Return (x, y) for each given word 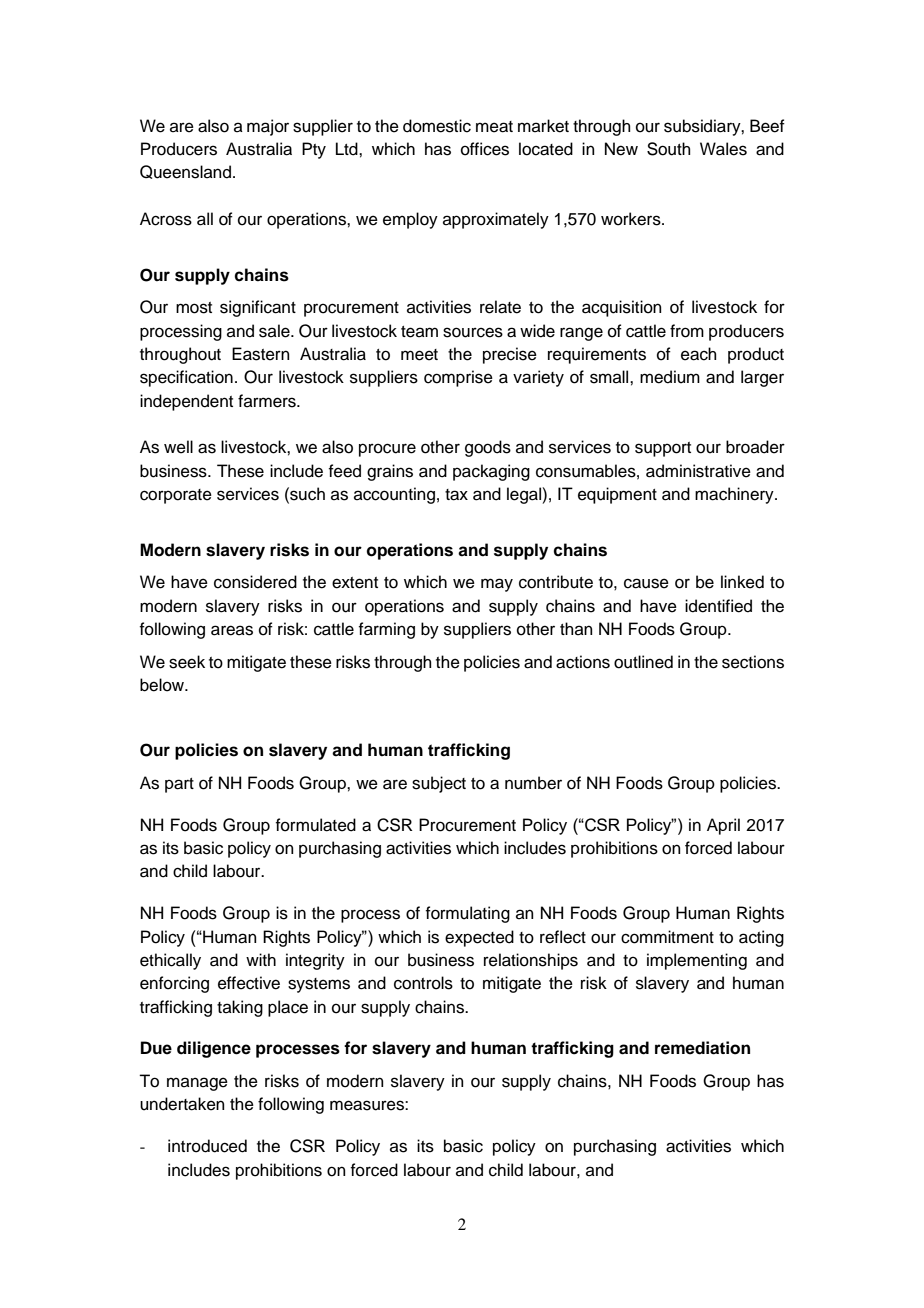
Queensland (185, 172)
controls (423, 983)
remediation (702, 1048)
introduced (207, 1146)
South (669, 149)
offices (485, 149)
